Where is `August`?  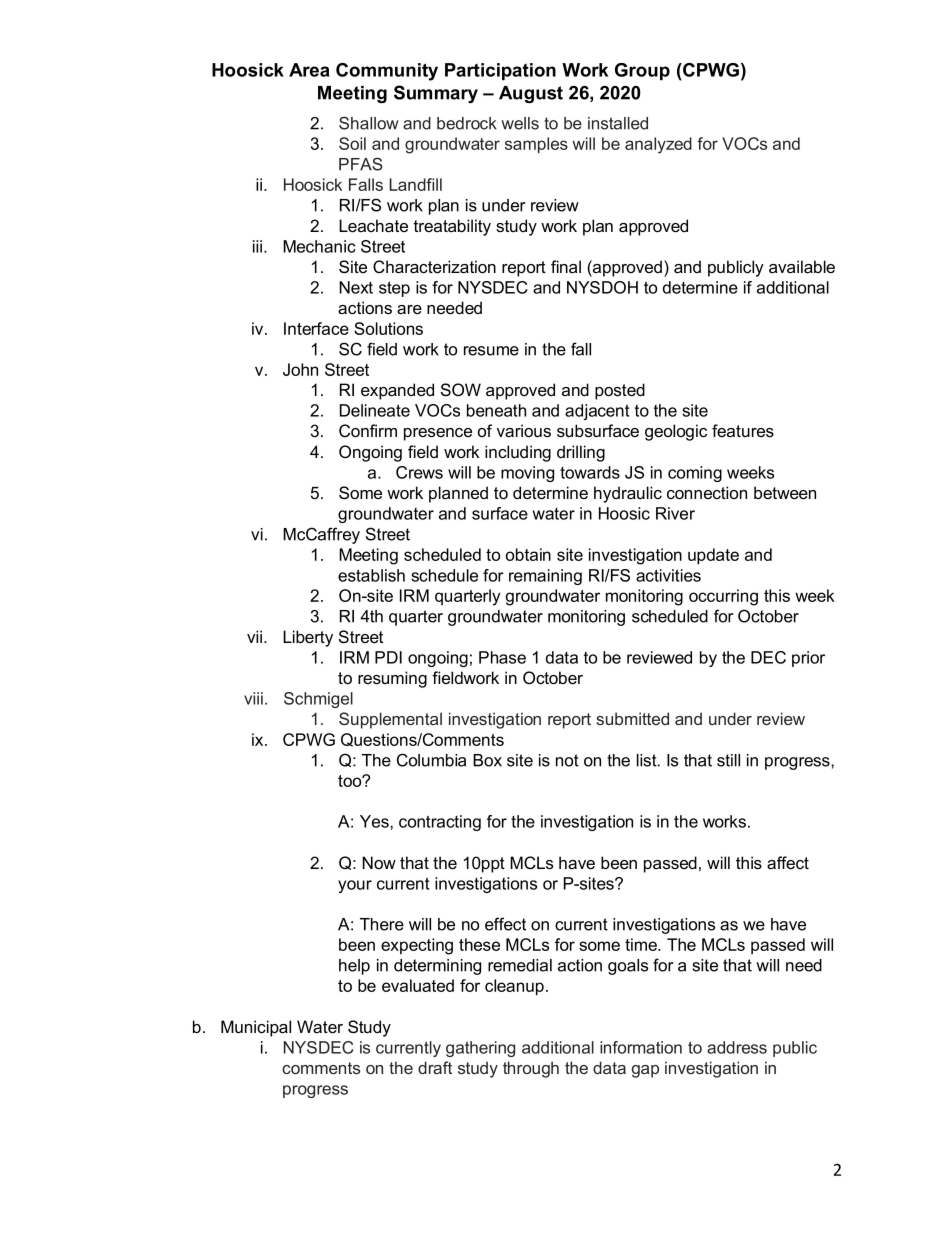 August is located at coordinates (531, 94).
